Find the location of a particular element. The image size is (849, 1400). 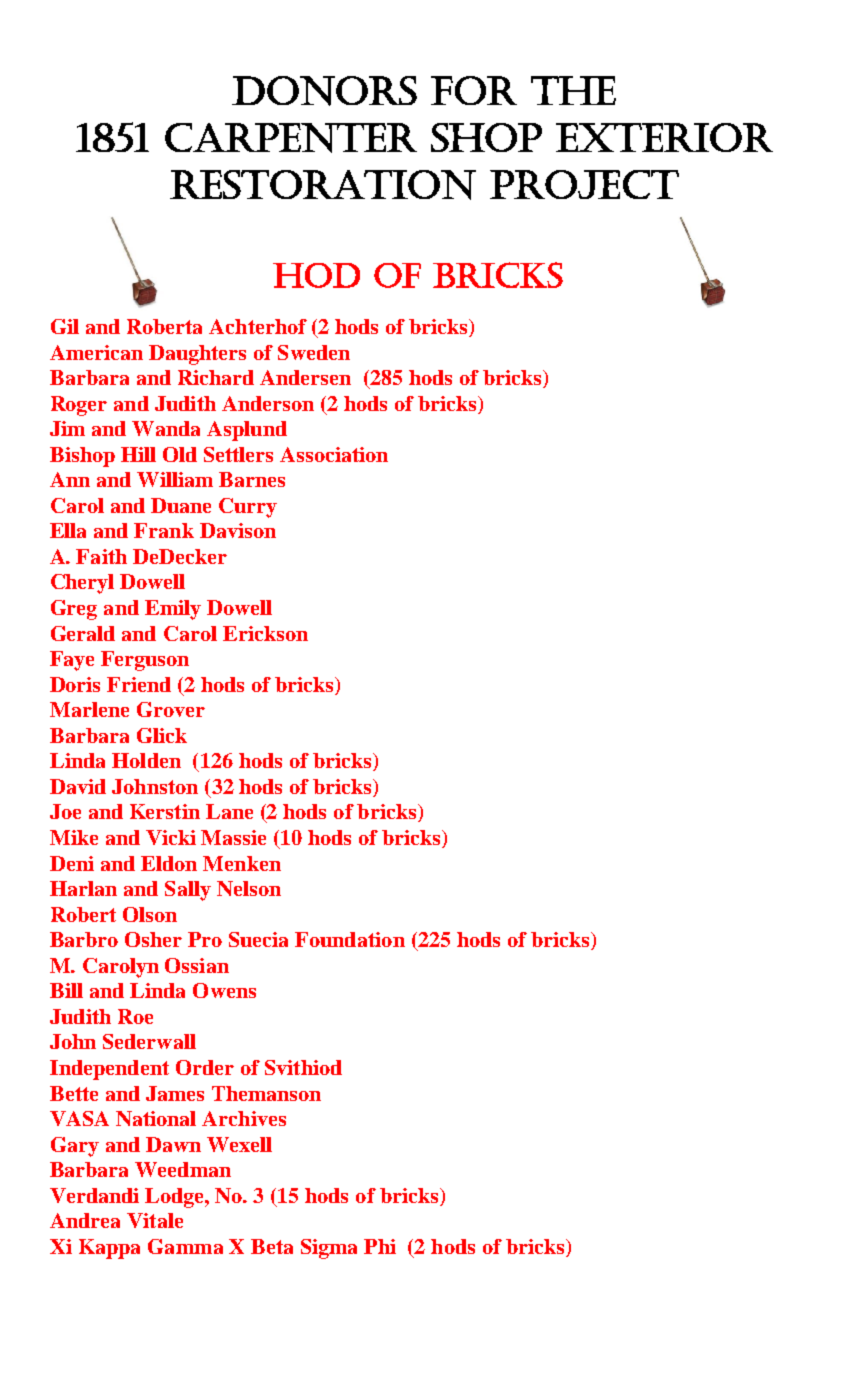

Holden is located at coordinates (146, 760).
